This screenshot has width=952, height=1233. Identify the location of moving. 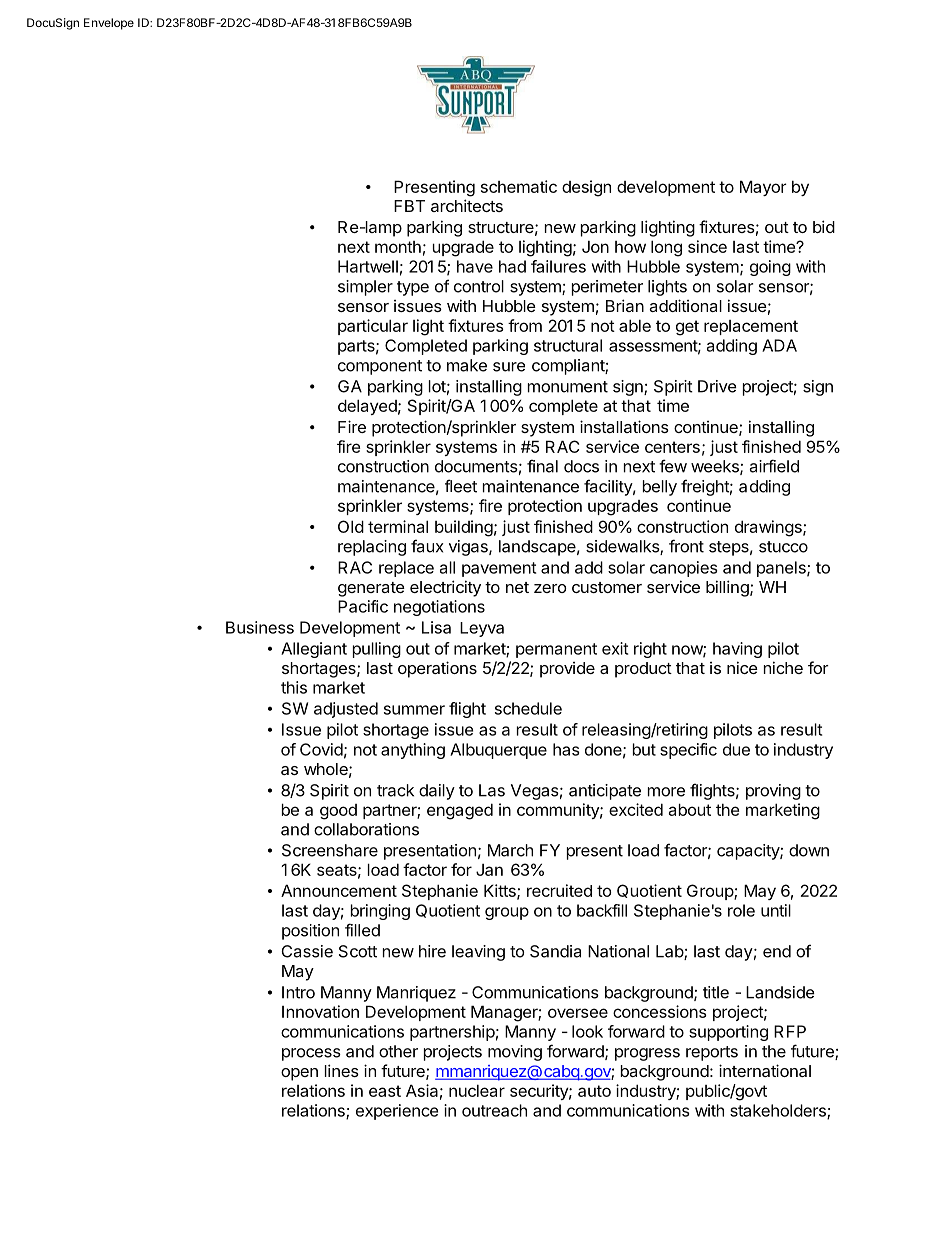
(515, 1053).
